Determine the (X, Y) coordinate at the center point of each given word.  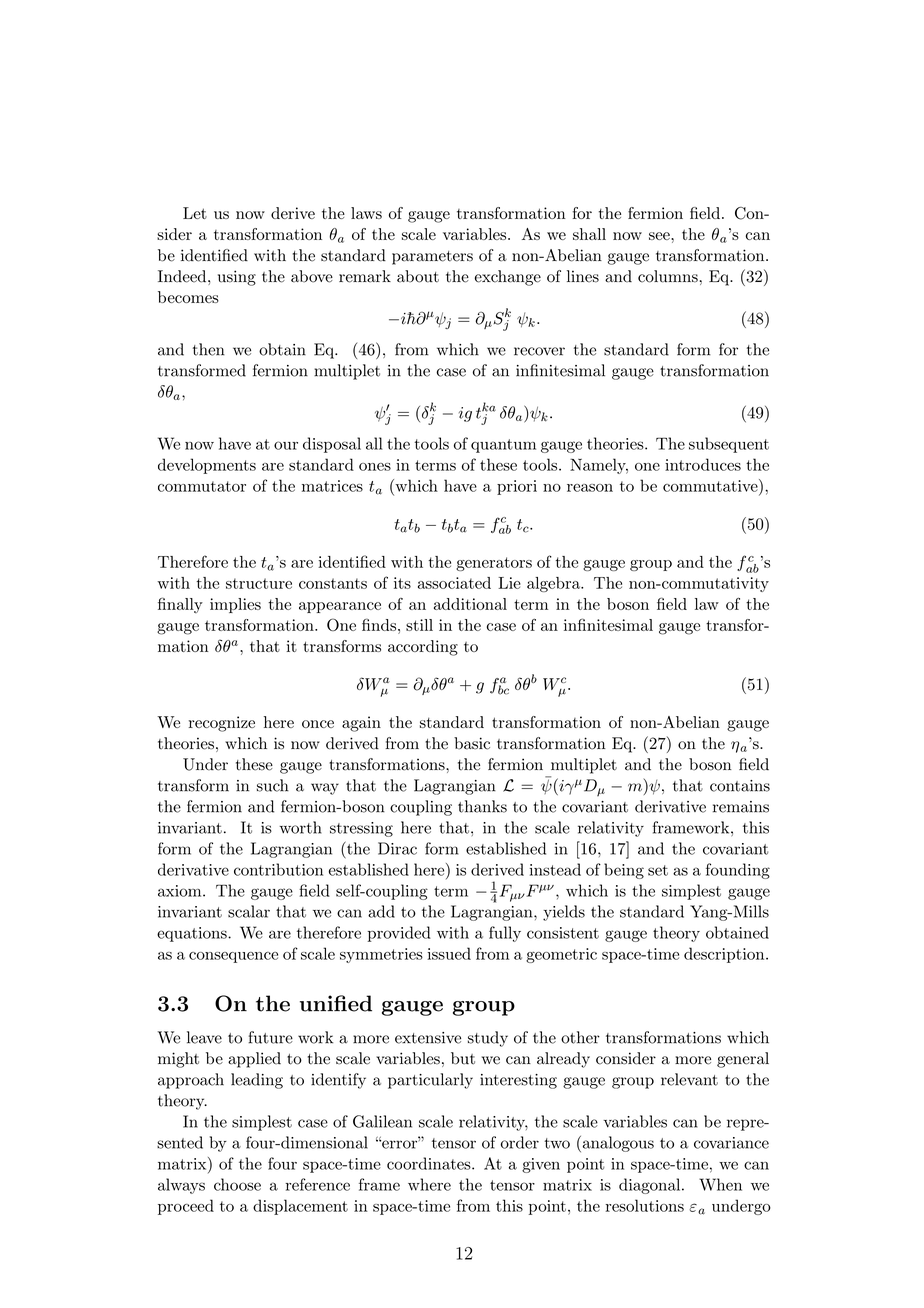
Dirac (397, 848)
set (658, 870)
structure (259, 583)
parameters (432, 258)
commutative (711, 485)
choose (237, 1184)
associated (454, 583)
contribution (278, 869)
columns (668, 276)
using (237, 278)
